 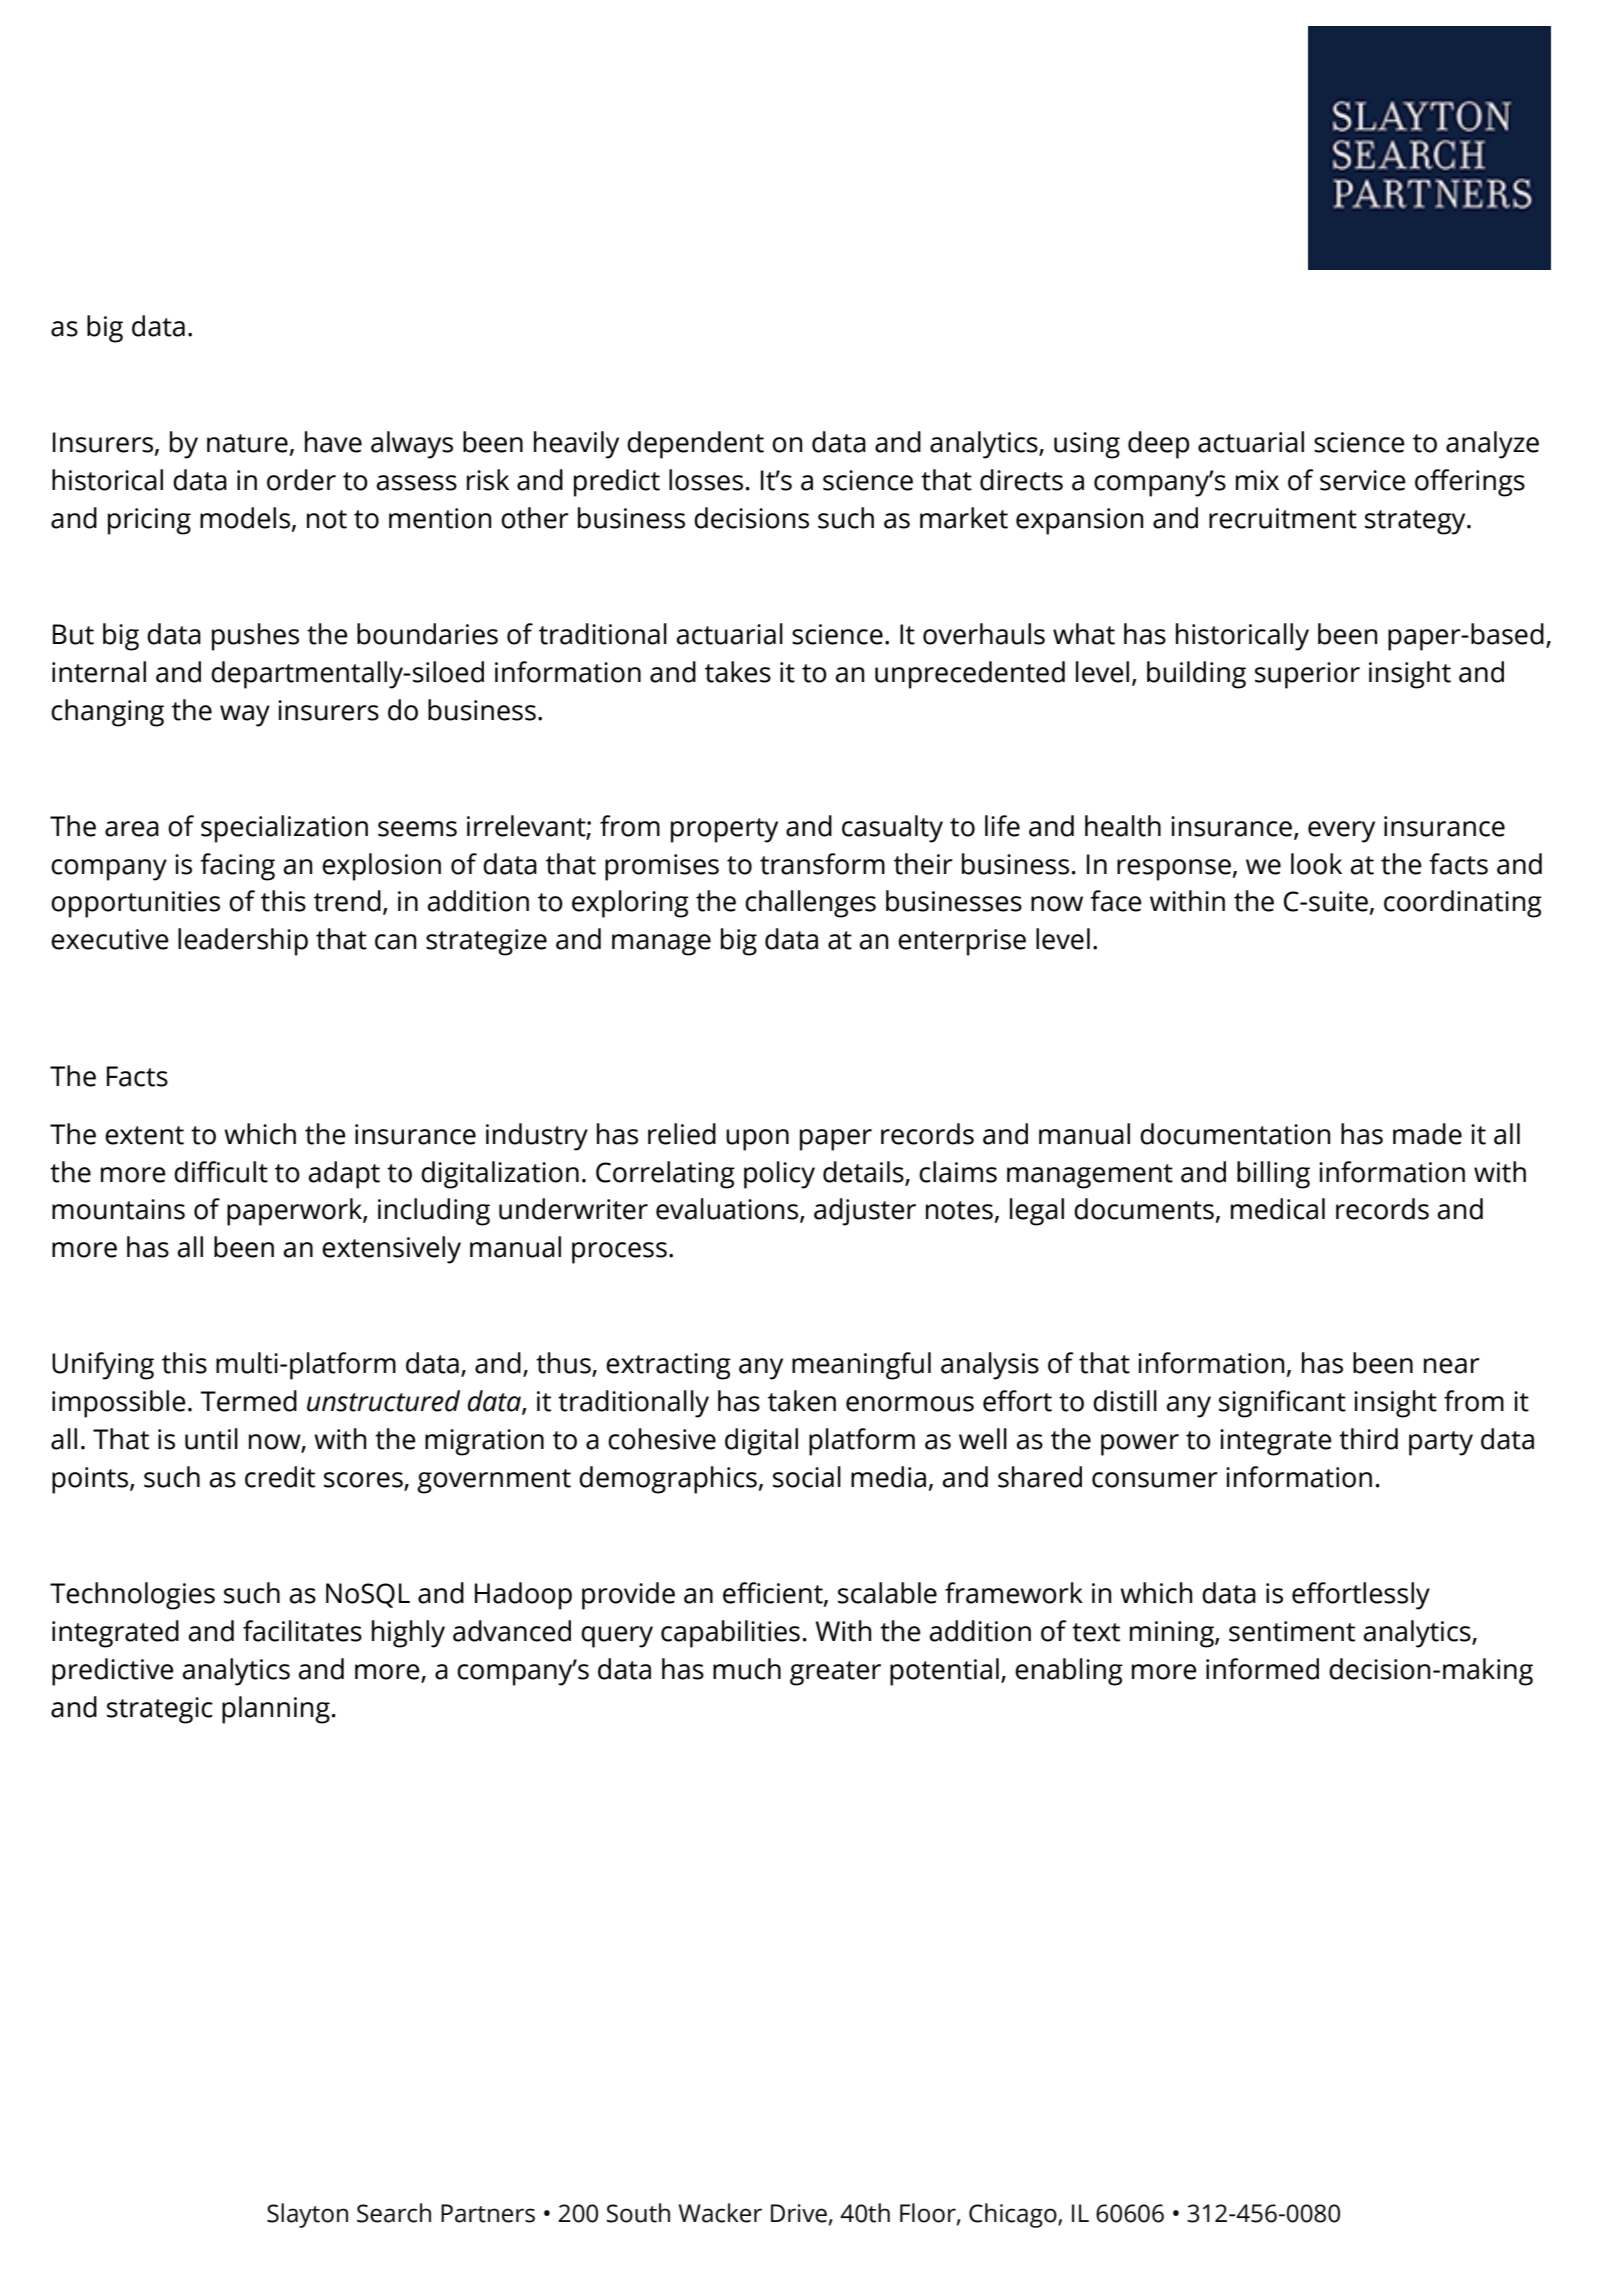 What do you see at coordinates (706, 480) in the page?
I see `losses` at bounding box center [706, 480].
